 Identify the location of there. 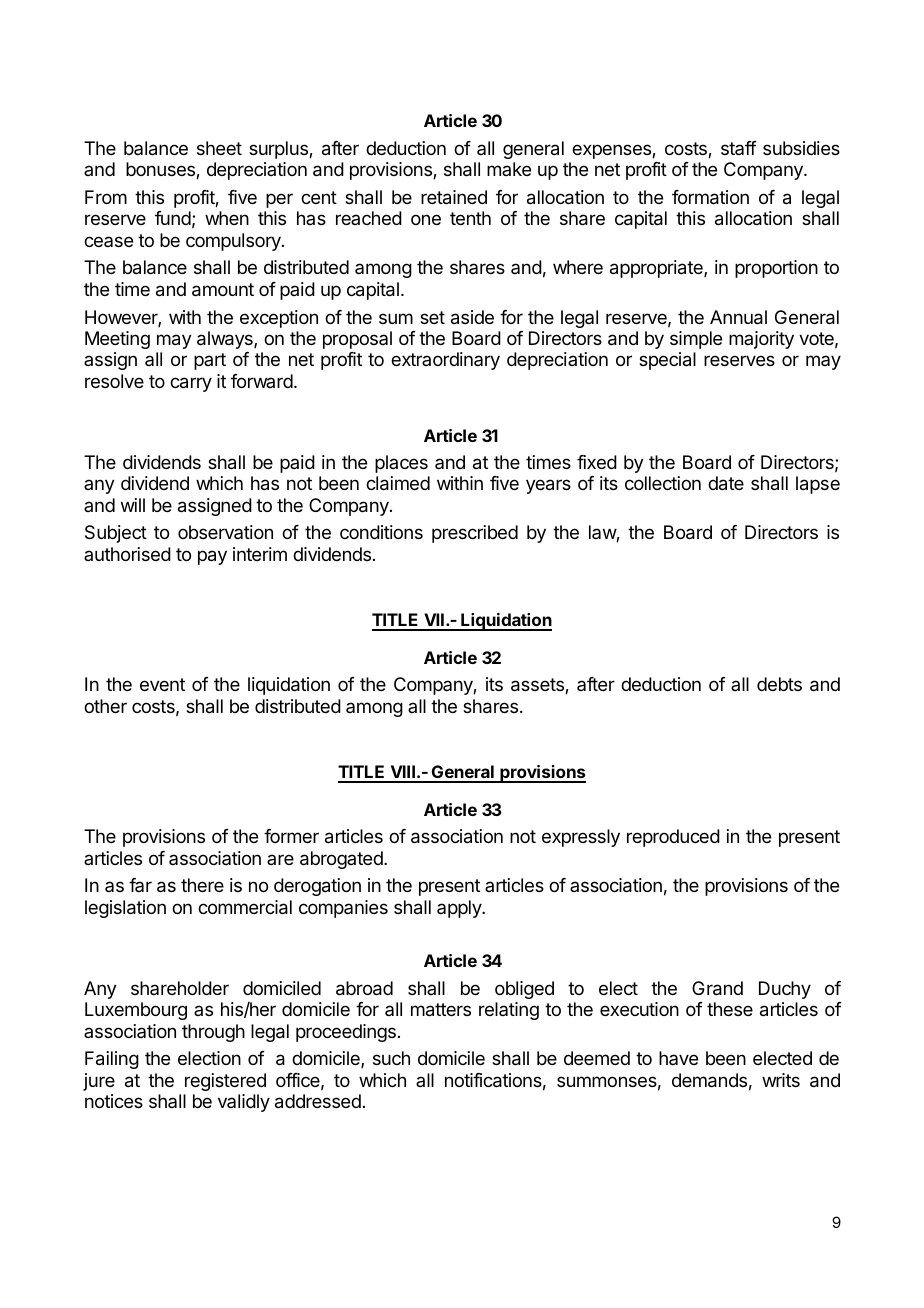
(202, 885).
